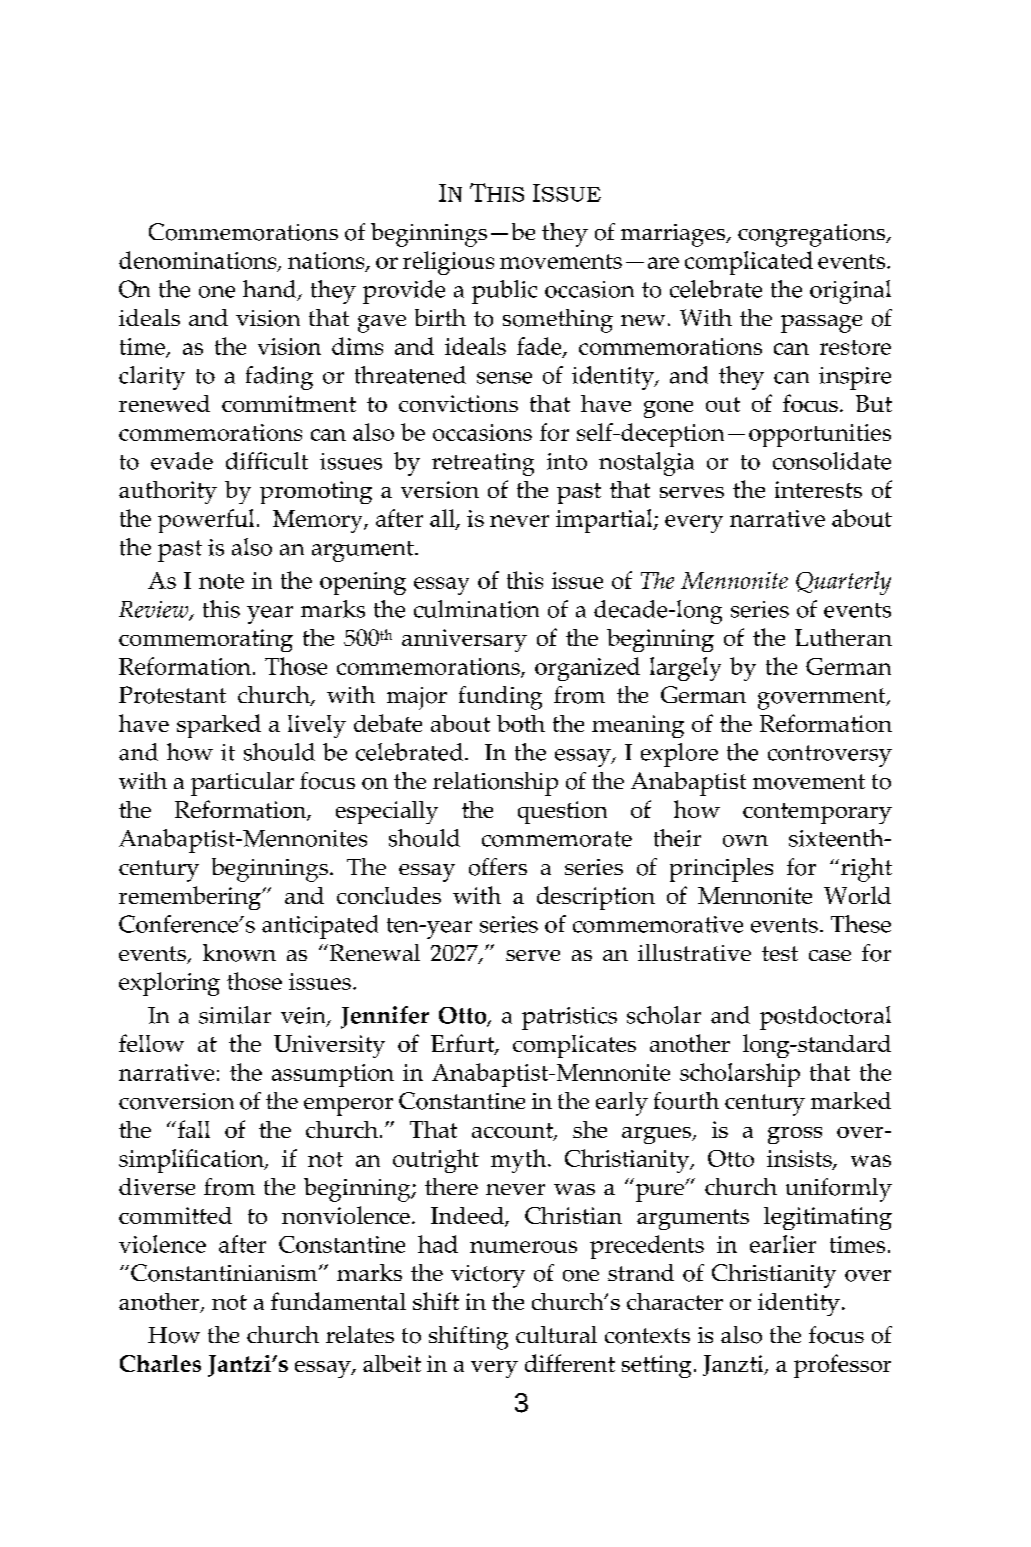  Describe the element at coordinates (817, 813) in the document. I see `contemporary` at that location.
